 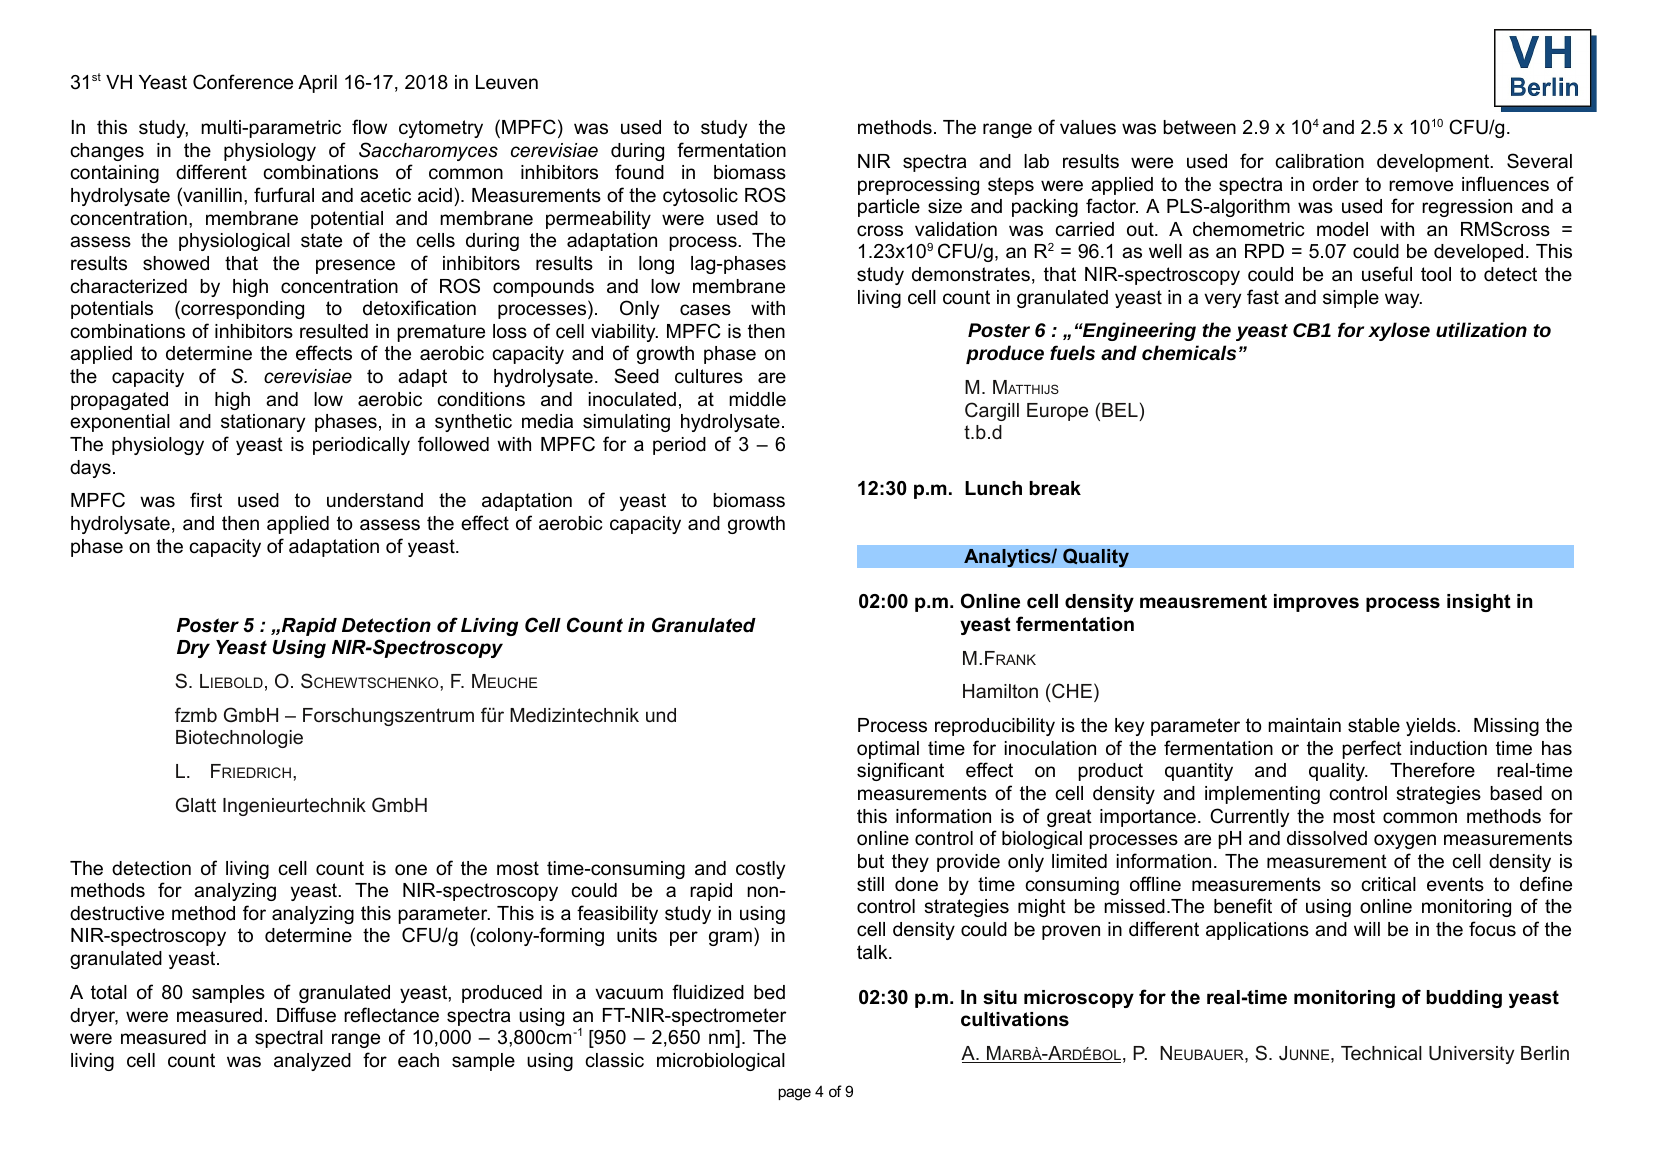 What do you see at coordinates (243, 82) in the screenshot?
I see `Conference` at bounding box center [243, 82].
